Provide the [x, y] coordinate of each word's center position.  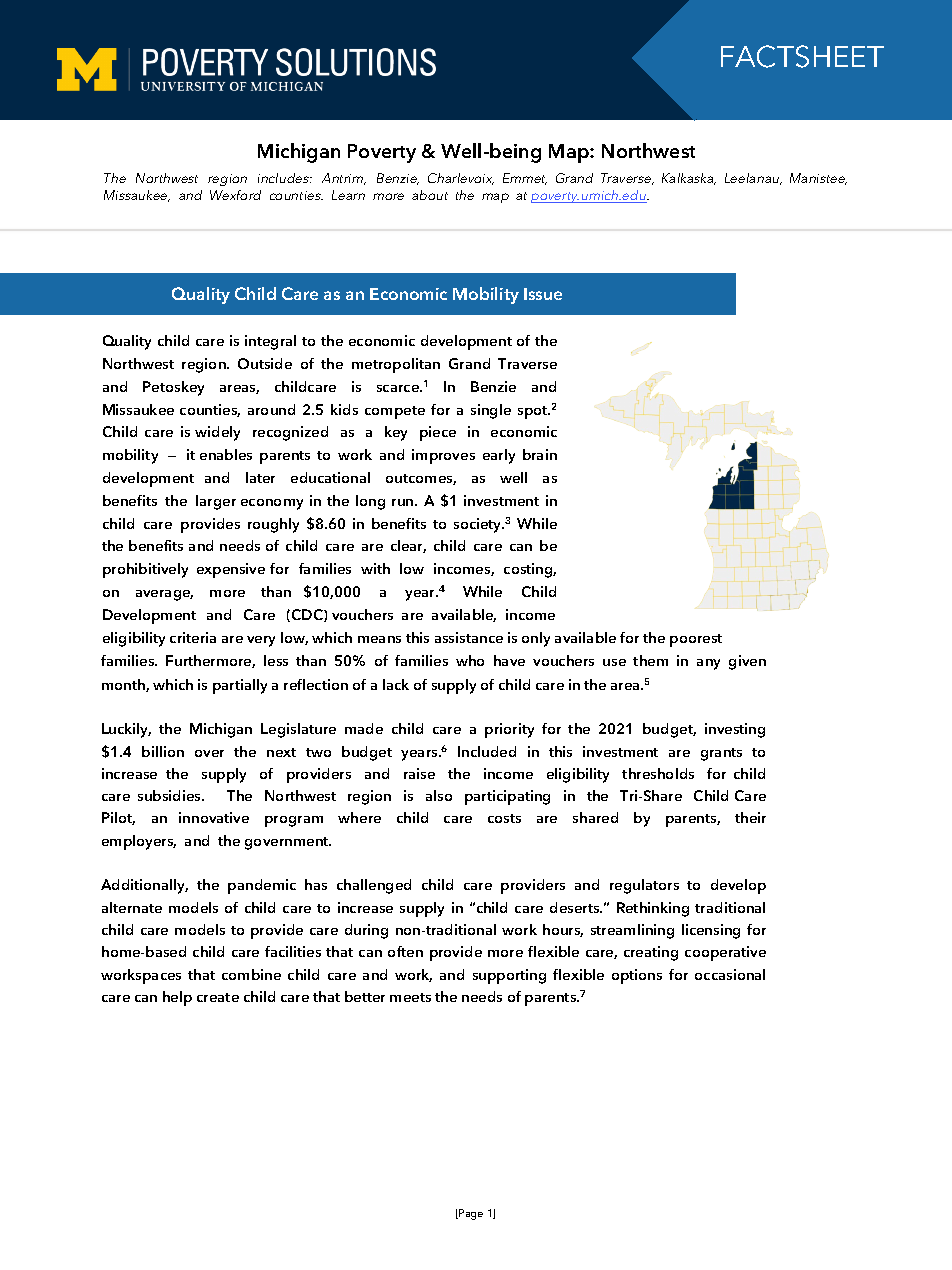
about [430, 195]
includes [284, 178]
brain [540, 454]
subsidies [170, 795]
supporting [509, 976]
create [218, 997]
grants [721, 754]
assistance [469, 637]
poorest [696, 640]
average [164, 595]
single [491, 411]
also [439, 795]
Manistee [818, 179]
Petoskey [173, 388]
